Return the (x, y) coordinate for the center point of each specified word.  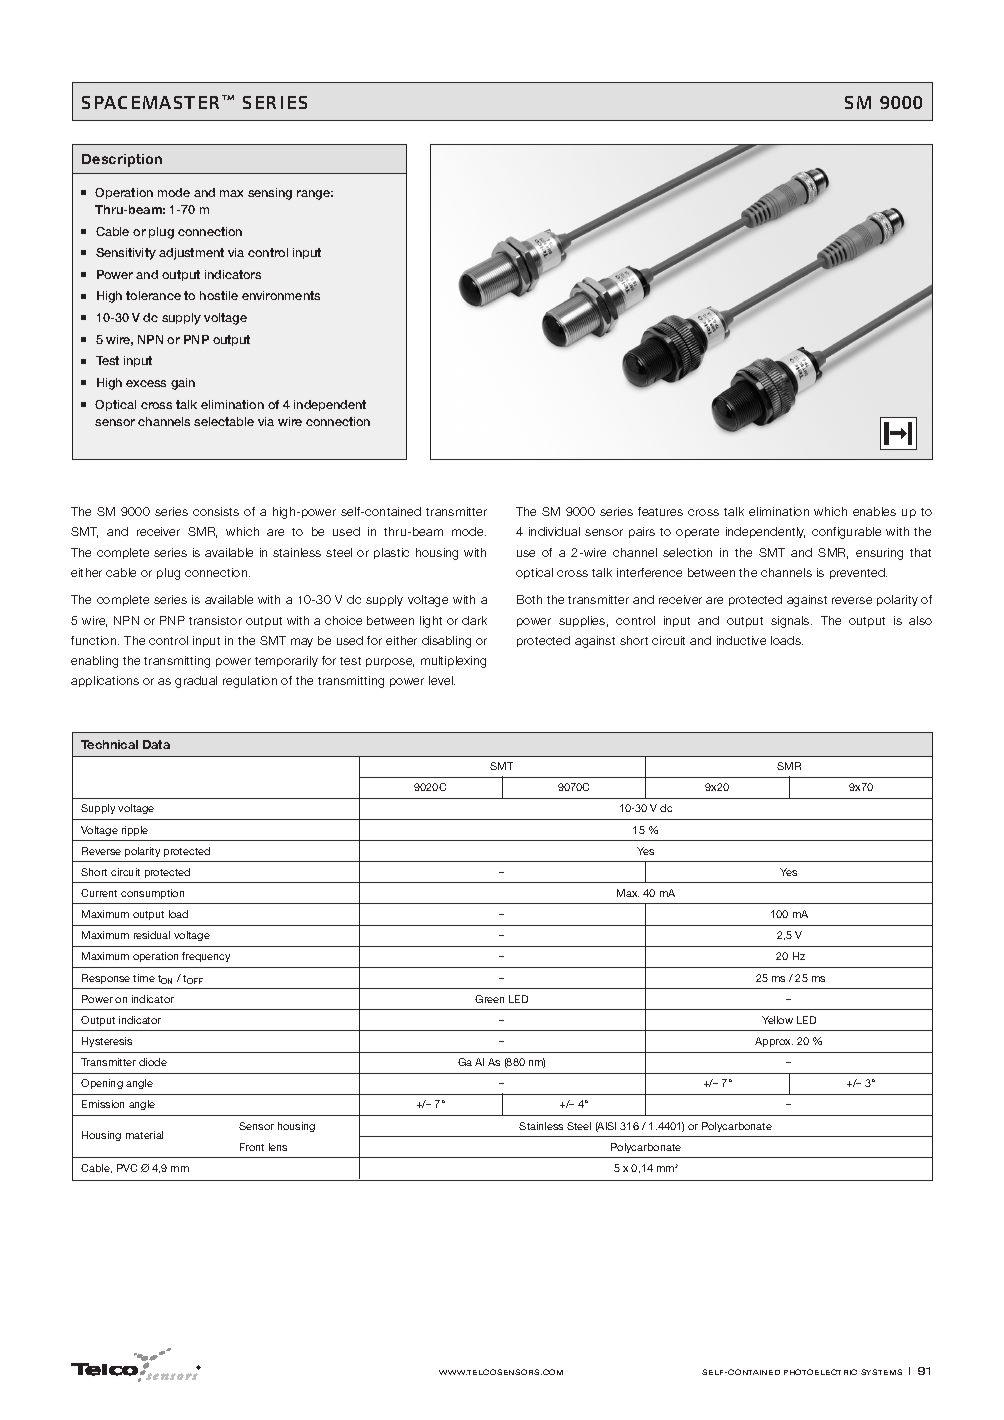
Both (529, 599)
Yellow (777, 1020)
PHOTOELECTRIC (820, 1372)
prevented (858, 573)
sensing (270, 194)
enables (874, 511)
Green (489, 999)
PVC (127, 1168)
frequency (206, 957)
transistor (215, 620)
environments (281, 295)
